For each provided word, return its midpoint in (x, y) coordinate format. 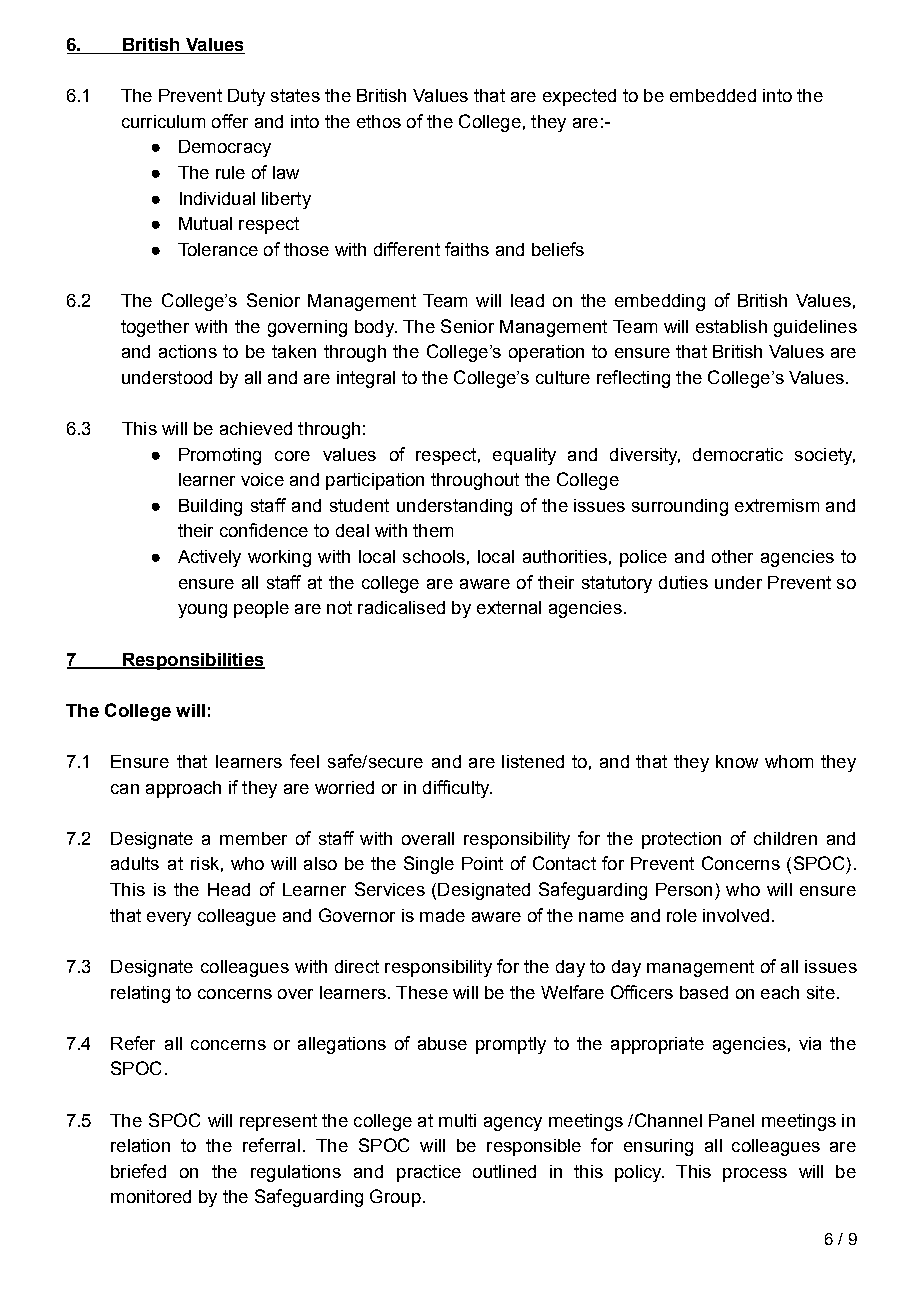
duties (683, 582)
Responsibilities (193, 661)
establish (731, 326)
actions (188, 351)
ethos (379, 121)
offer (230, 121)
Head (229, 889)
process (755, 1175)
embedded (713, 95)
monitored (151, 1196)
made (442, 915)
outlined (504, 1171)
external (509, 607)
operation (546, 353)
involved (736, 915)
